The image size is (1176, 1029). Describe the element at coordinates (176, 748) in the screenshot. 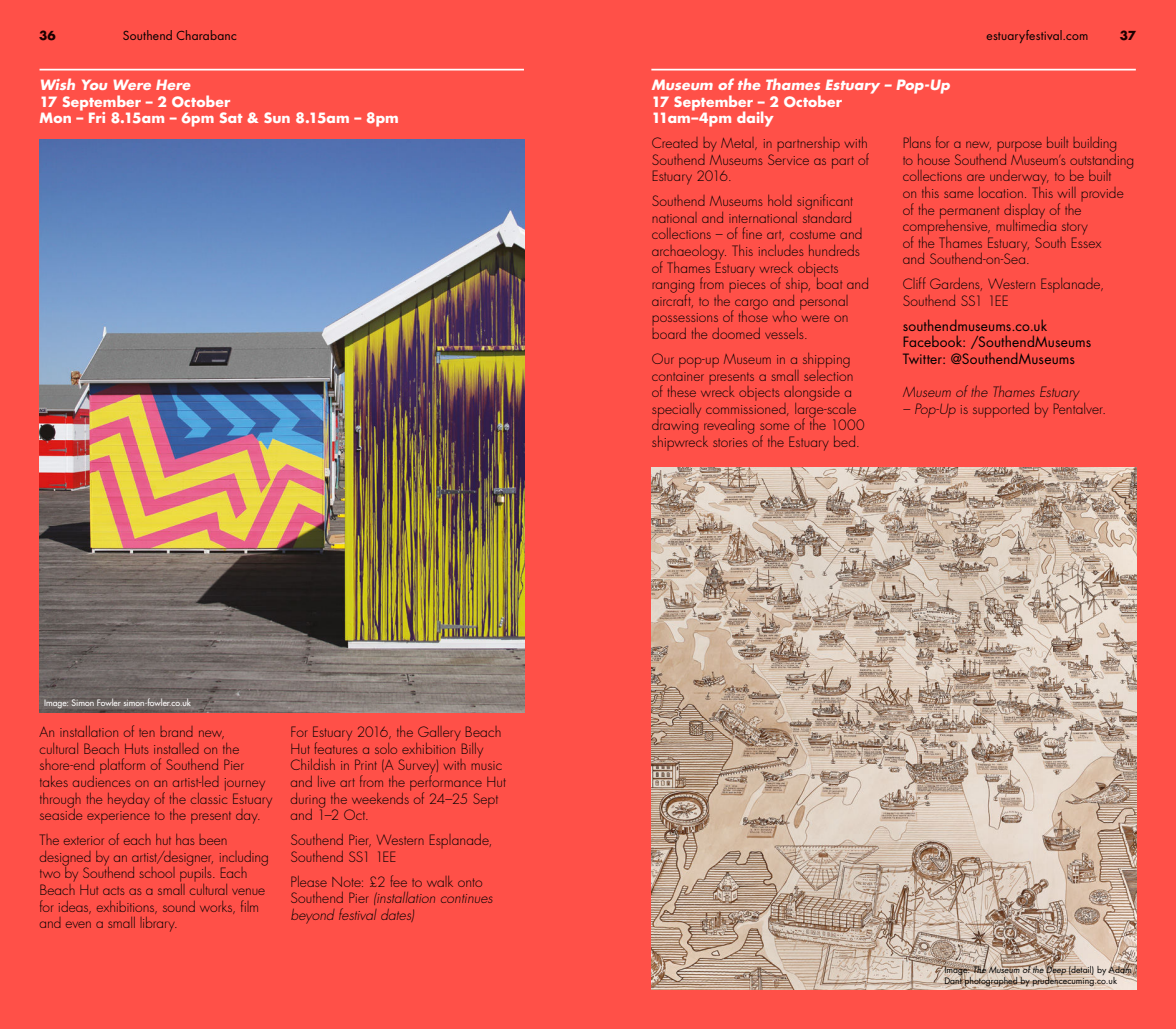

I see `installed` at that location.
